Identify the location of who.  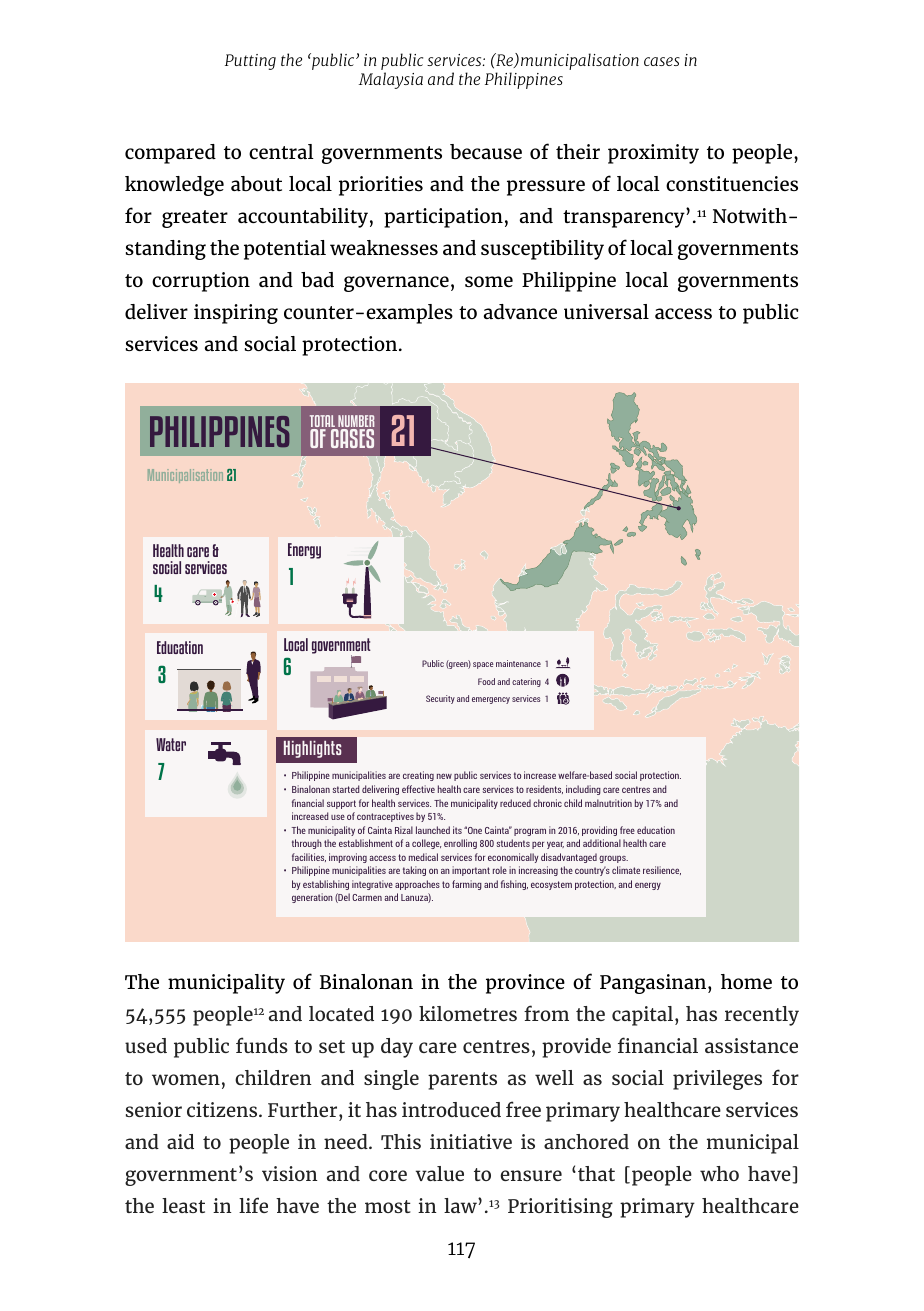
(719, 1173).
